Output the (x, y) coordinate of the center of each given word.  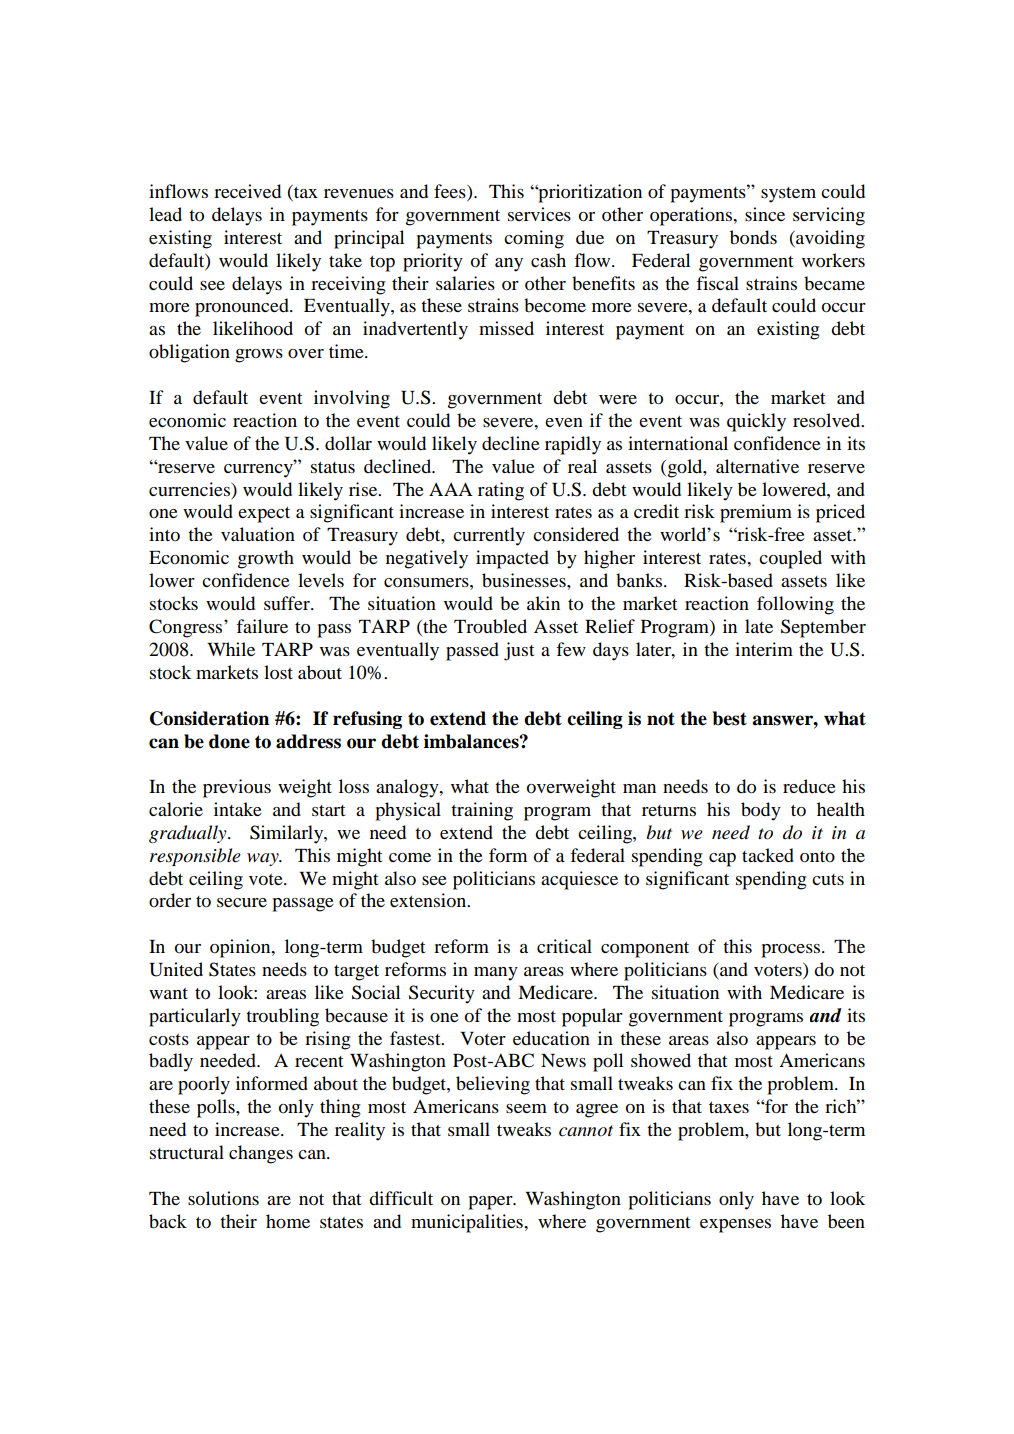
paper (491, 1203)
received (247, 191)
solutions (223, 1198)
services (539, 214)
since (765, 214)
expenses (735, 1226)
